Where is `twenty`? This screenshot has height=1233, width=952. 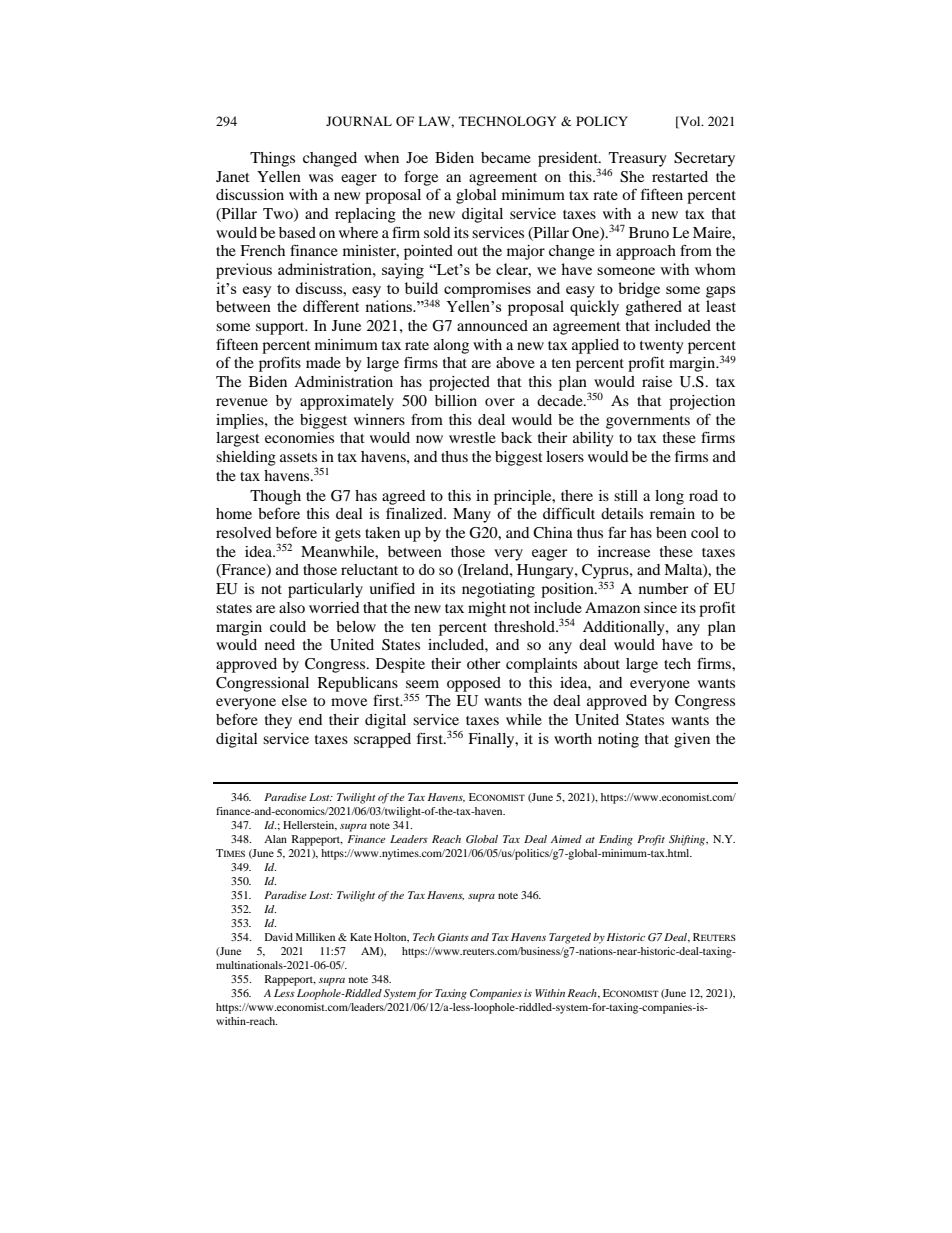 twenty is located at coordinates (661, 347).
